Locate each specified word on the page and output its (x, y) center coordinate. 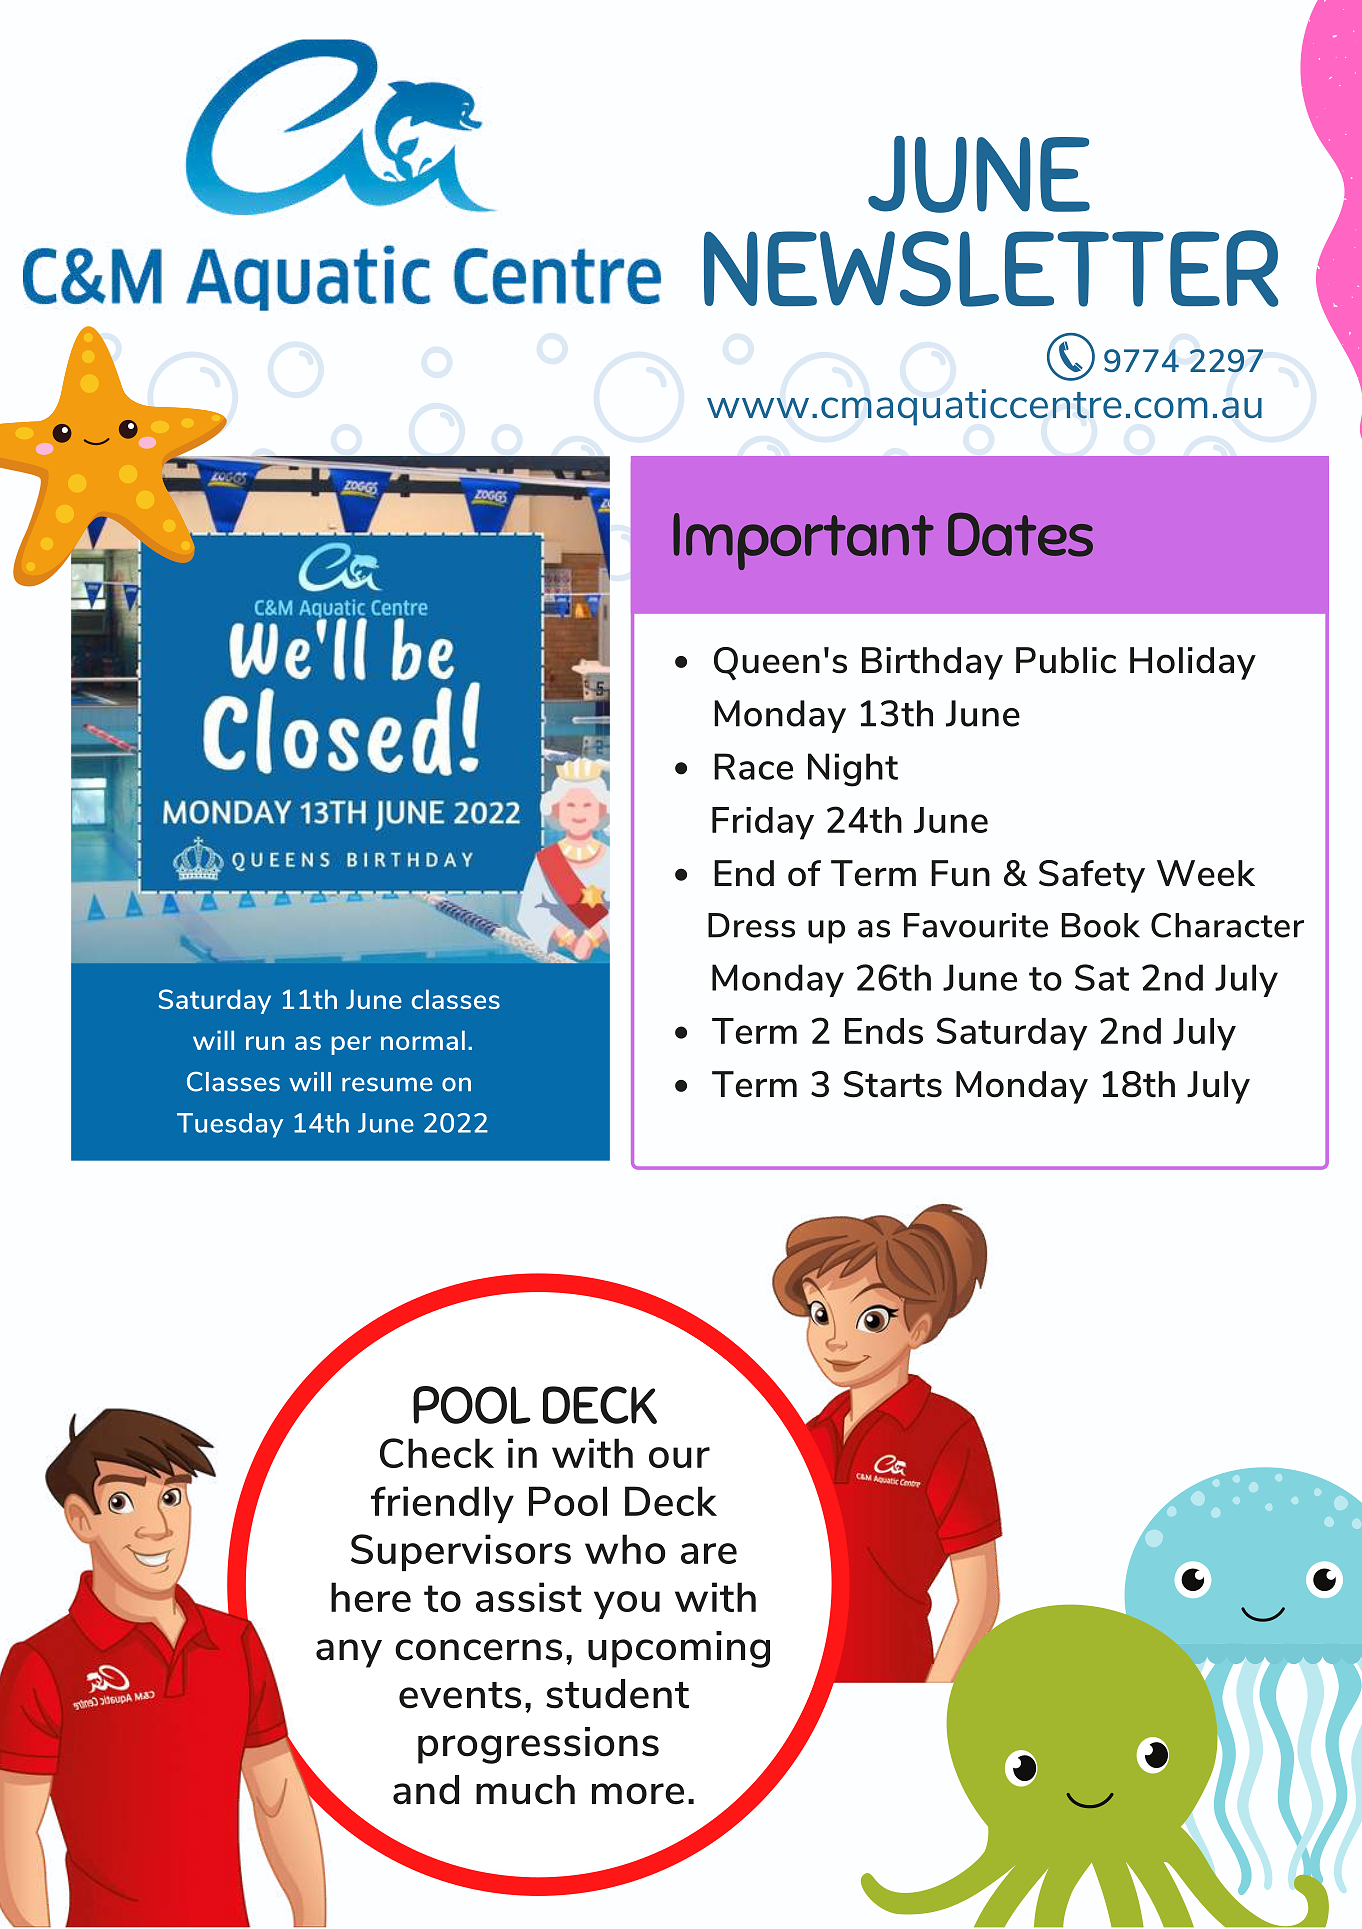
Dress (751, 925)
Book (1101, 925)
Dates (1020, 534)
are (709, 1553)
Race (753, 766)
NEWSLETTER (991, 268)
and (426, 1790)
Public (1066, 660)
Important (803, 541)
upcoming (679, 1649)
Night (853, 770)
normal (423, 1040)
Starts (893, 1084)
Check (437, 1453)
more (638, 1794)
